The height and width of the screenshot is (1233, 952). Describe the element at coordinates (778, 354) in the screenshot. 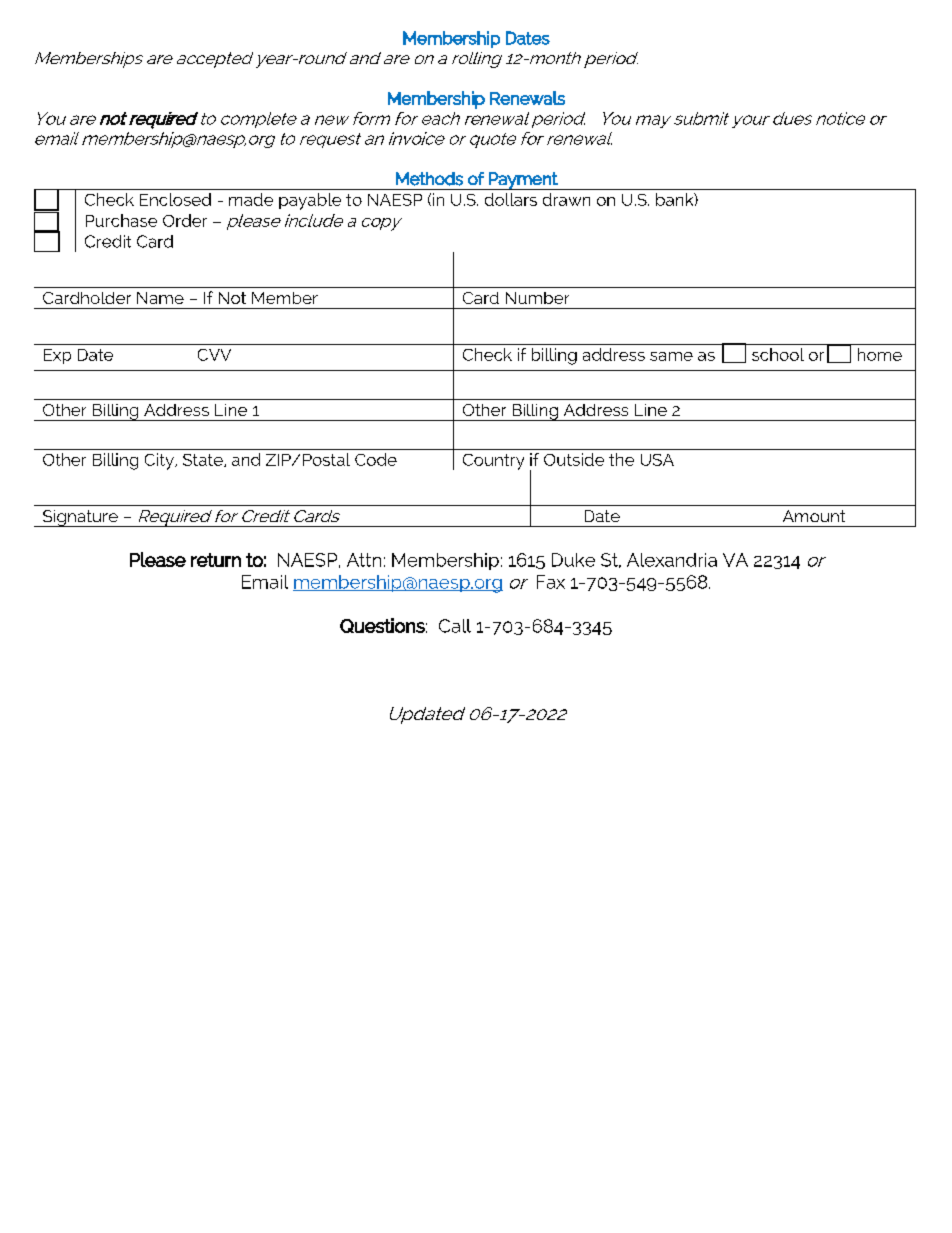

I see `school` at that location.
